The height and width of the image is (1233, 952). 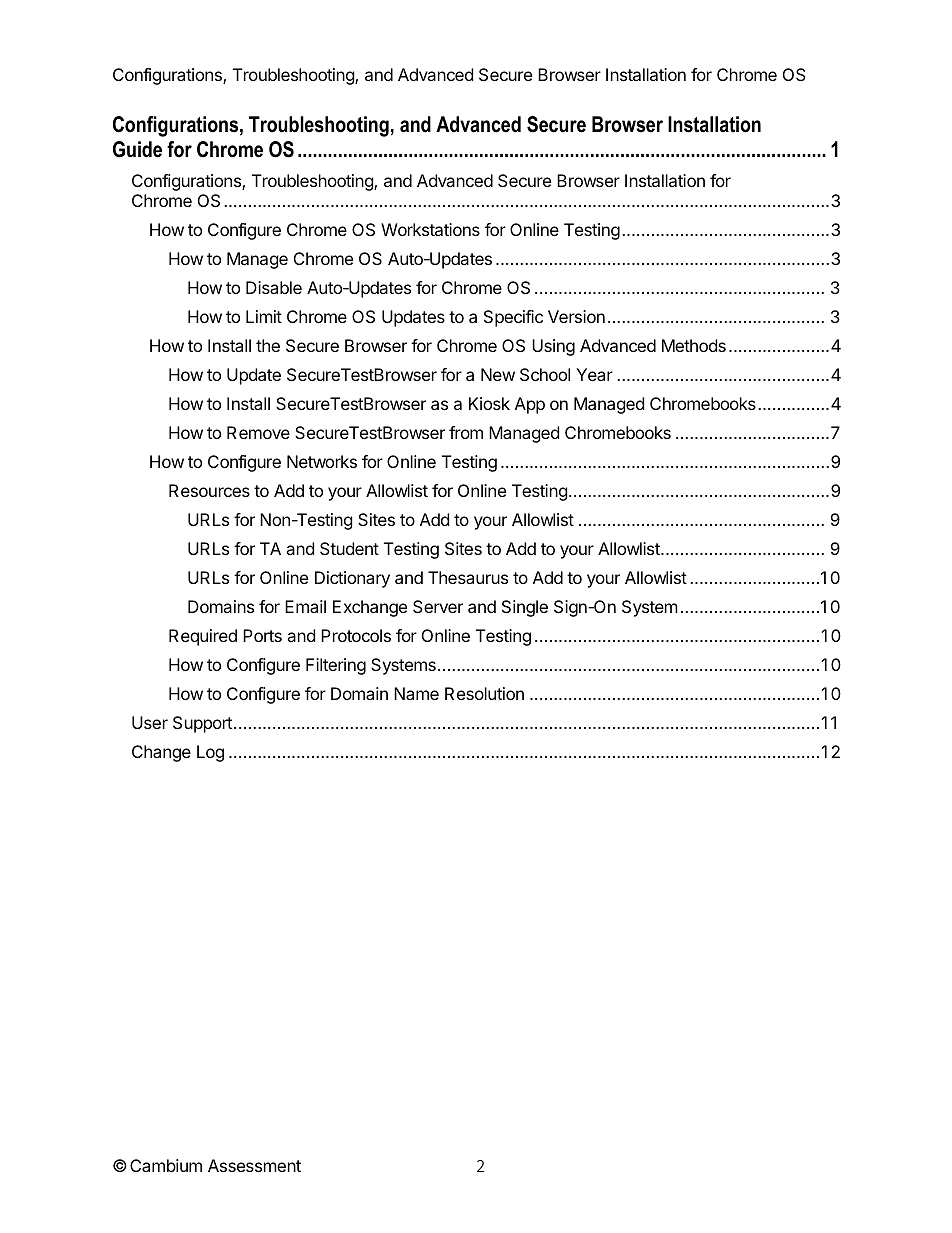 What do you see at coordinates (513, 318) in the image?
I see `Specific` at bounding box center [513, 318].
